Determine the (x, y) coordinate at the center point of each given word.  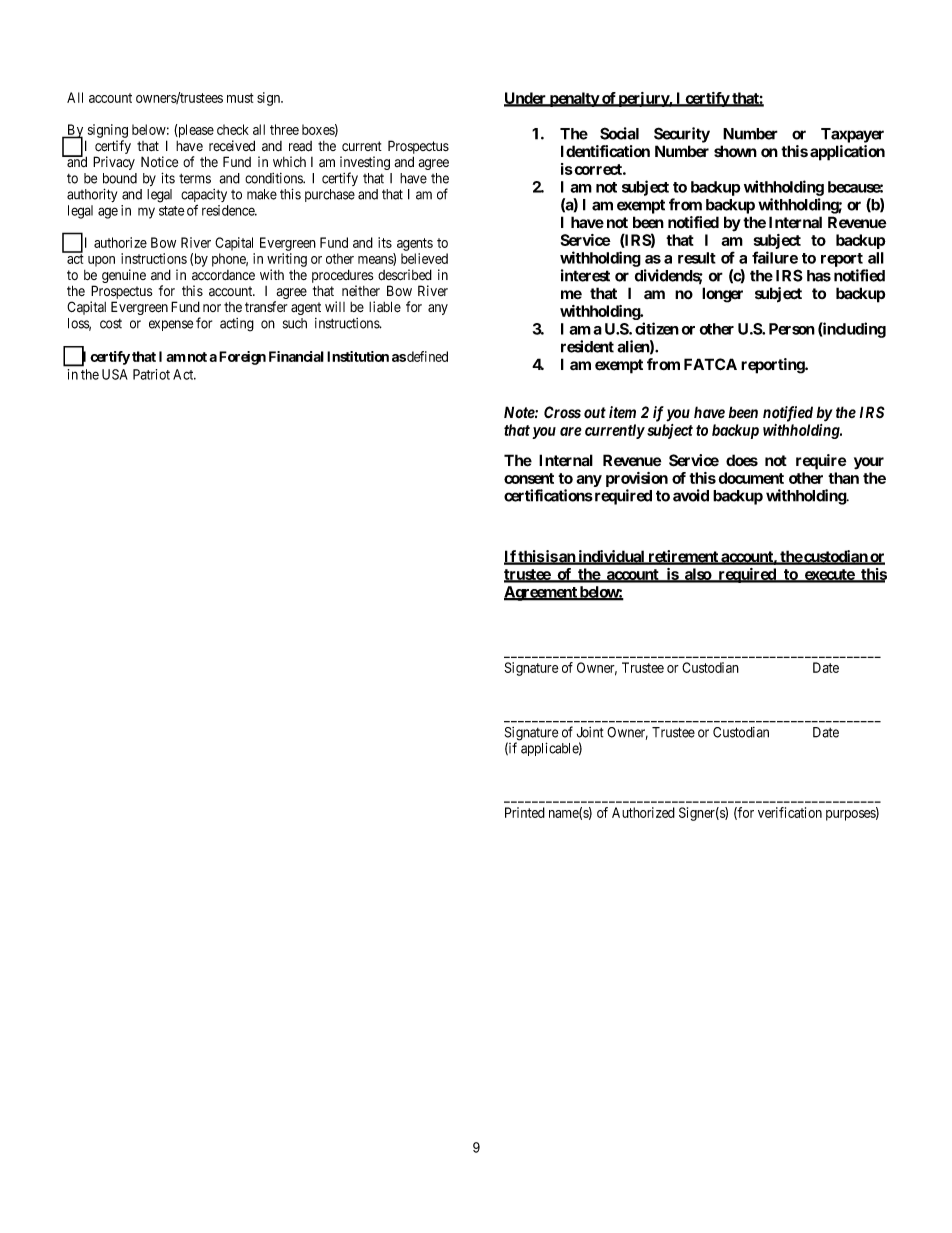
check (233, 129)
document (751, 478)
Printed (525, 812)
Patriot (151, 374)
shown (735, 151)
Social (619, 133)
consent (529, 478)
